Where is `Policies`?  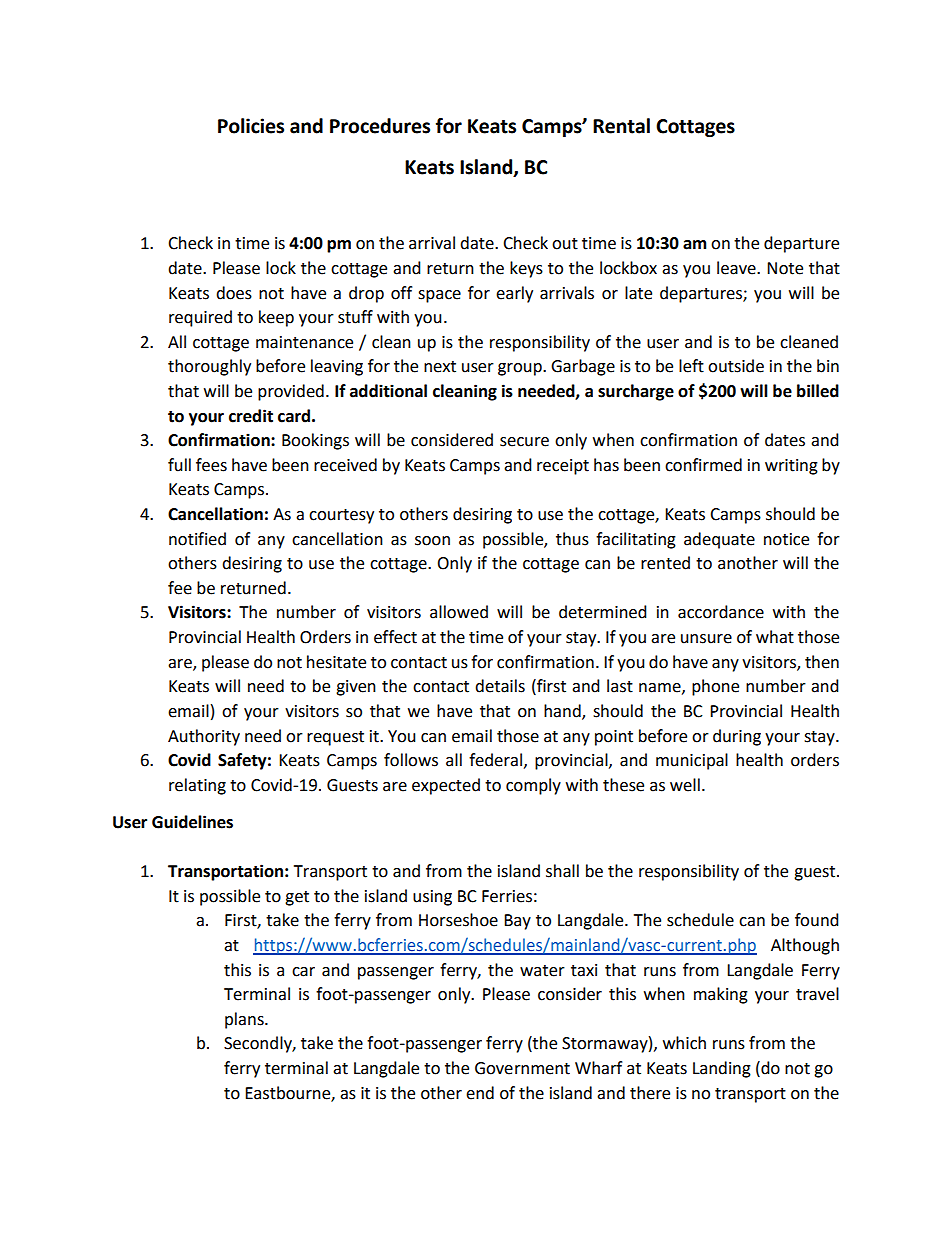
Policies is located at coordinates (251, 126).
